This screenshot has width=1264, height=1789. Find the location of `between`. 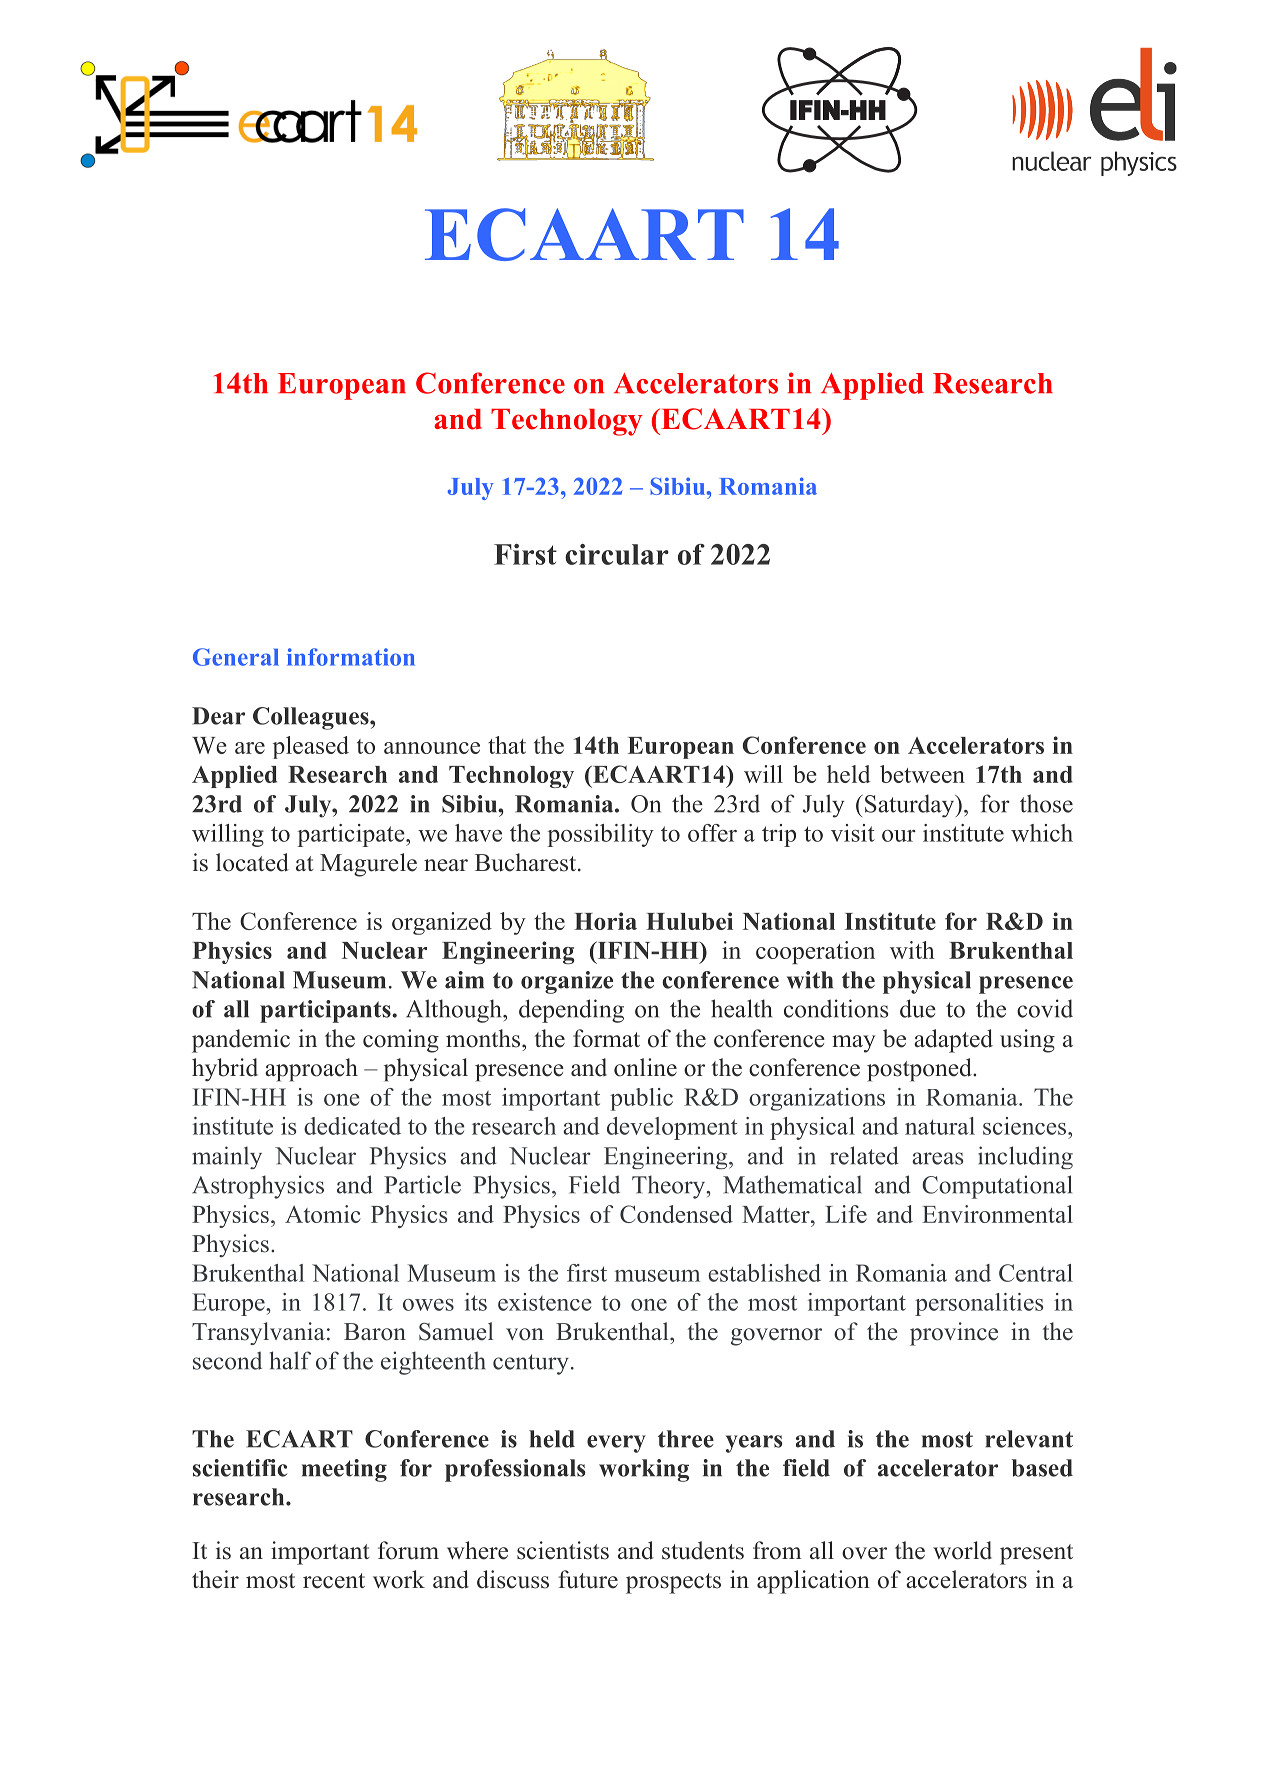

between is located at coordinates (922, 774).
